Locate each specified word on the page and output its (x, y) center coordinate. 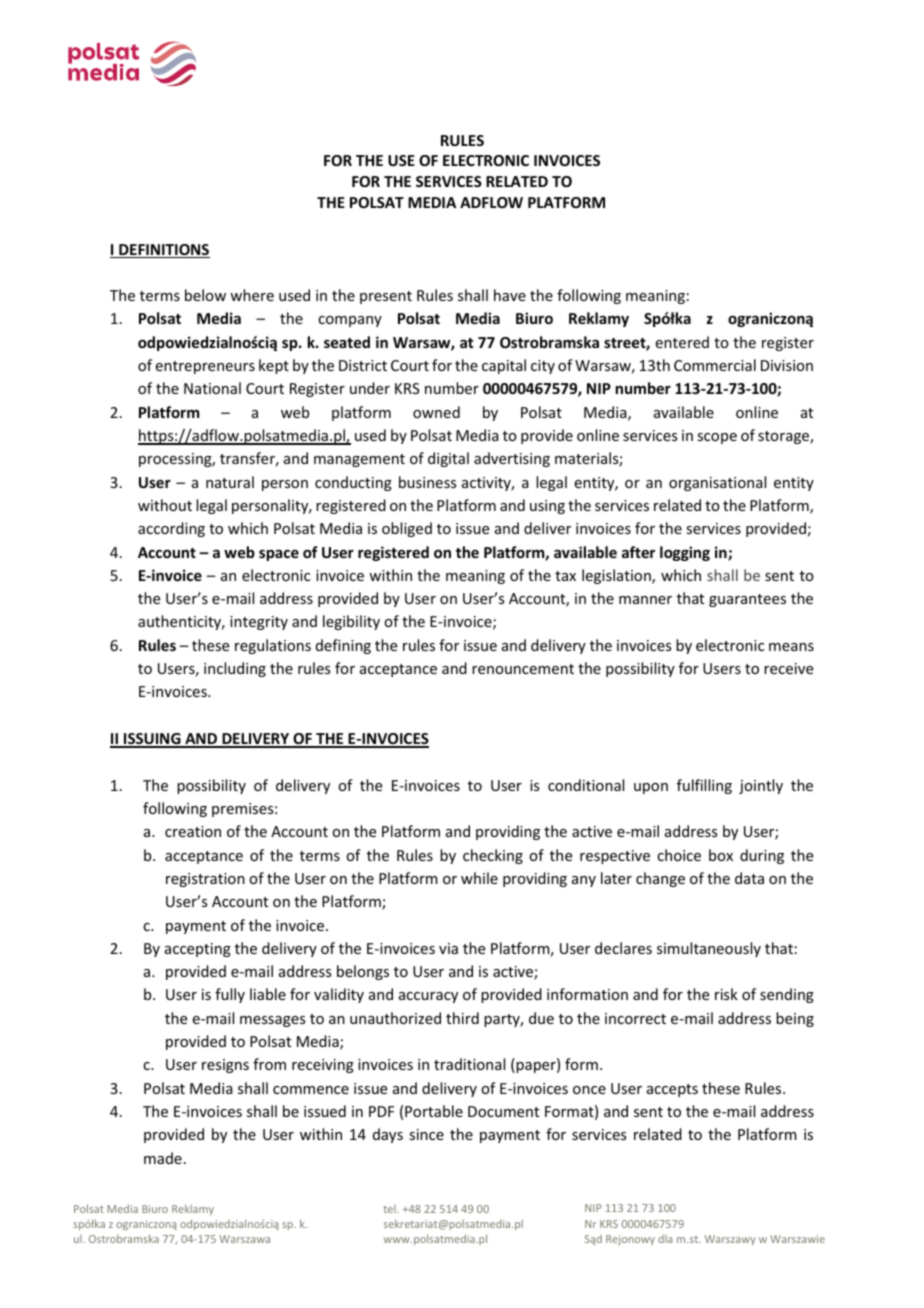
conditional (586, 785)
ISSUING (152, 740)
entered (682, 342)
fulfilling (704, 786)
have (510, 295)
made (163, 1158)
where (252, 295)
